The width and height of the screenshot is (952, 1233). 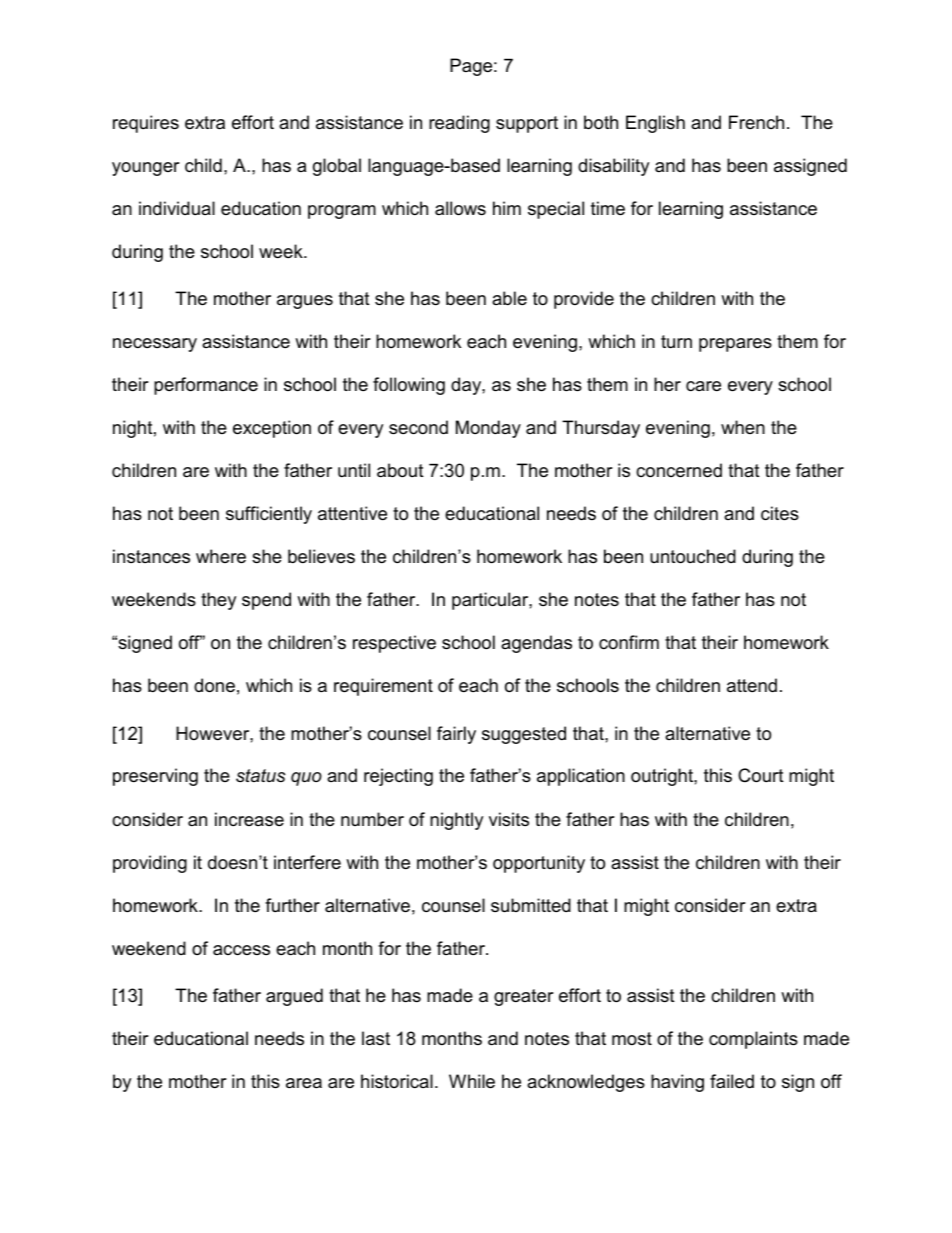 What do you see at coordinates (752, 685) in the screenshot?
I see `attend` at bounding box center [752, 685].
